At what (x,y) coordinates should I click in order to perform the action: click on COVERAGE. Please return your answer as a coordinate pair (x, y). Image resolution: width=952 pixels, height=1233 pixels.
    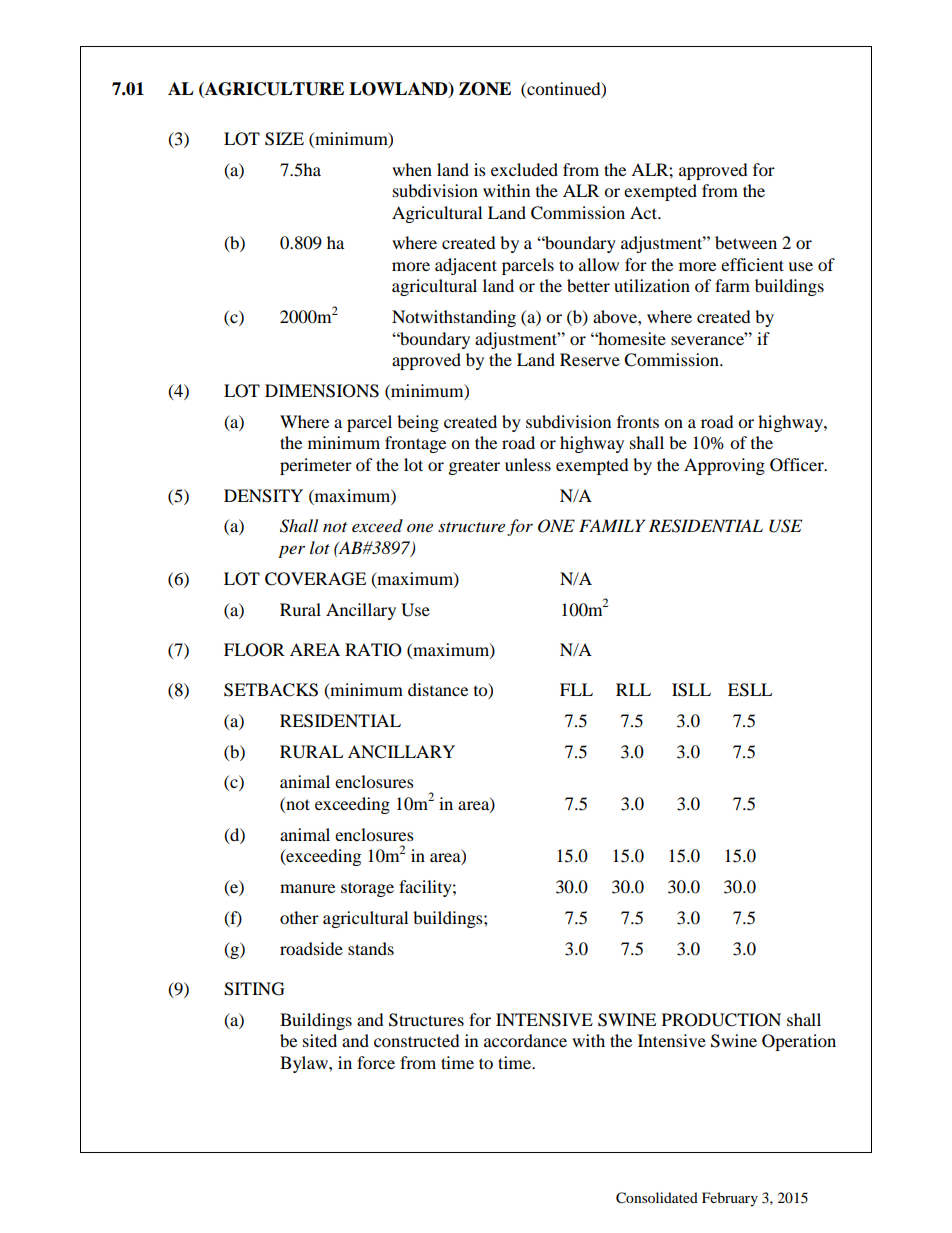
    Looking at the image, I should click on (315, 579).
